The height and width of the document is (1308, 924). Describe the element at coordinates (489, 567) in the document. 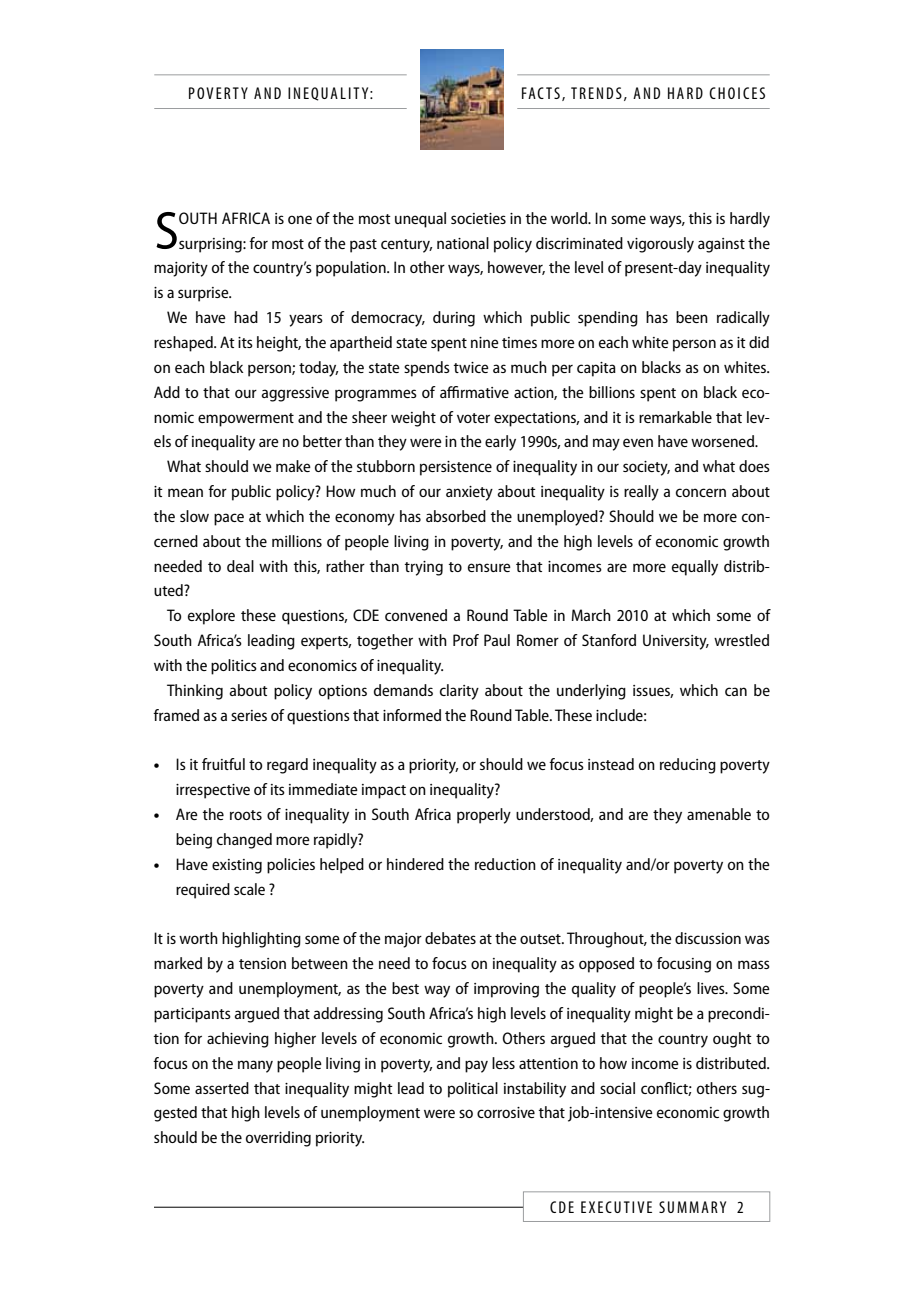

I see `ensure` at that location.
